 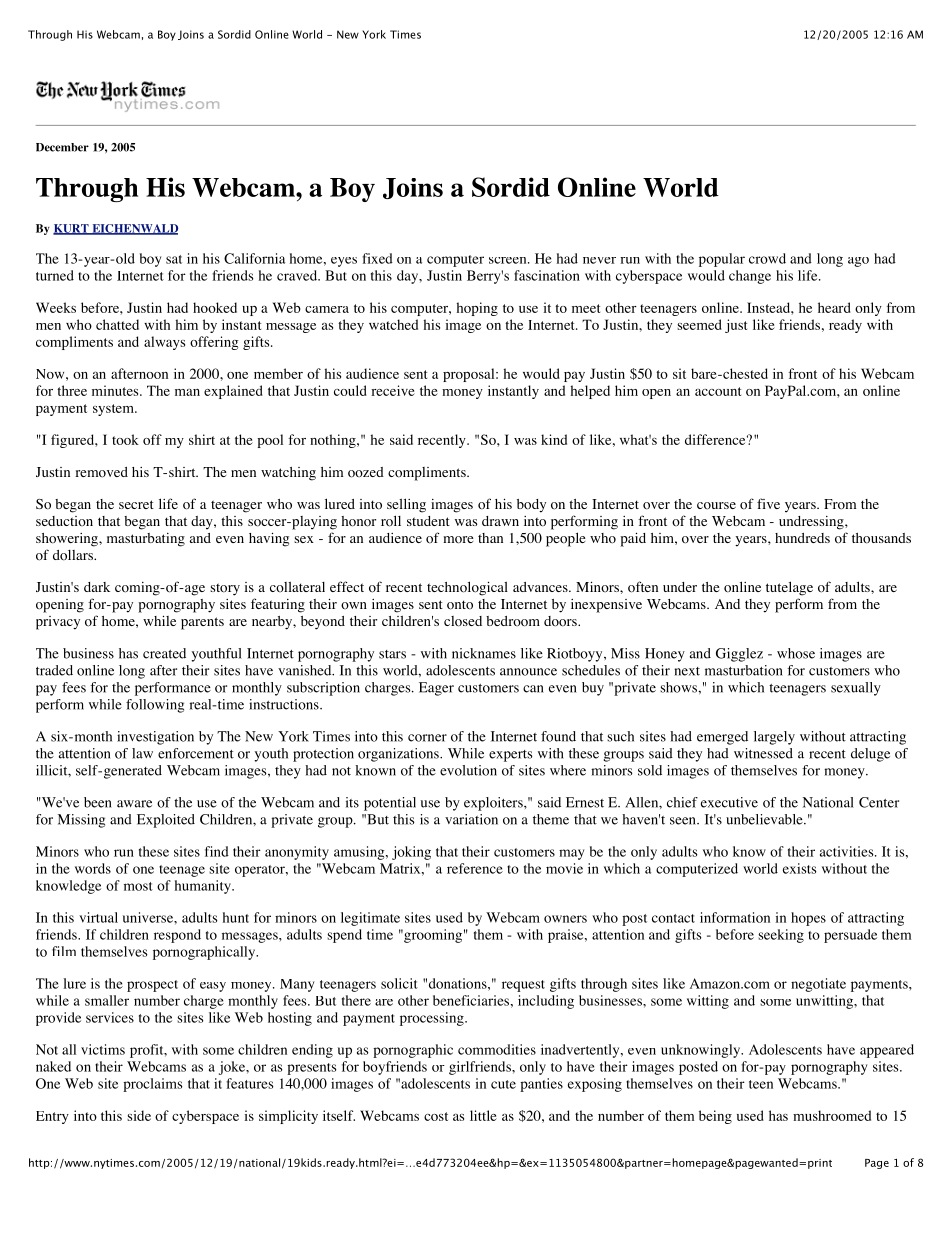 I want to click on system, so click(x=114, y=410).
